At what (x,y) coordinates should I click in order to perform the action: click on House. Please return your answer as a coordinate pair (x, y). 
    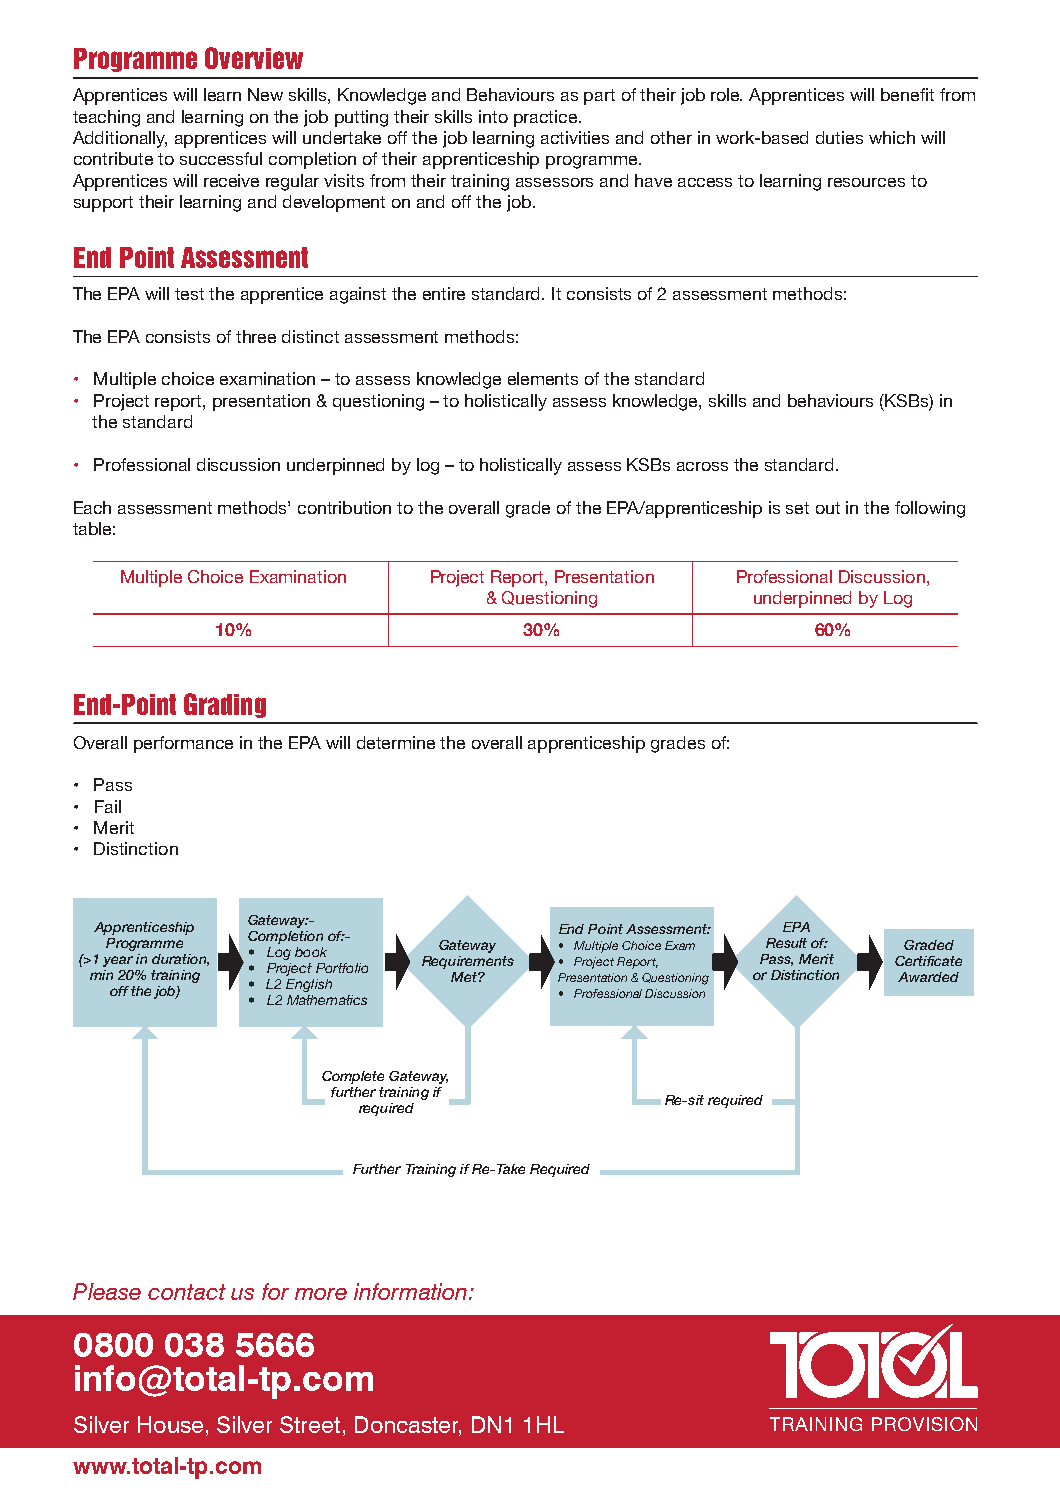
    Looking at the image, I should click on (170, 1424).
